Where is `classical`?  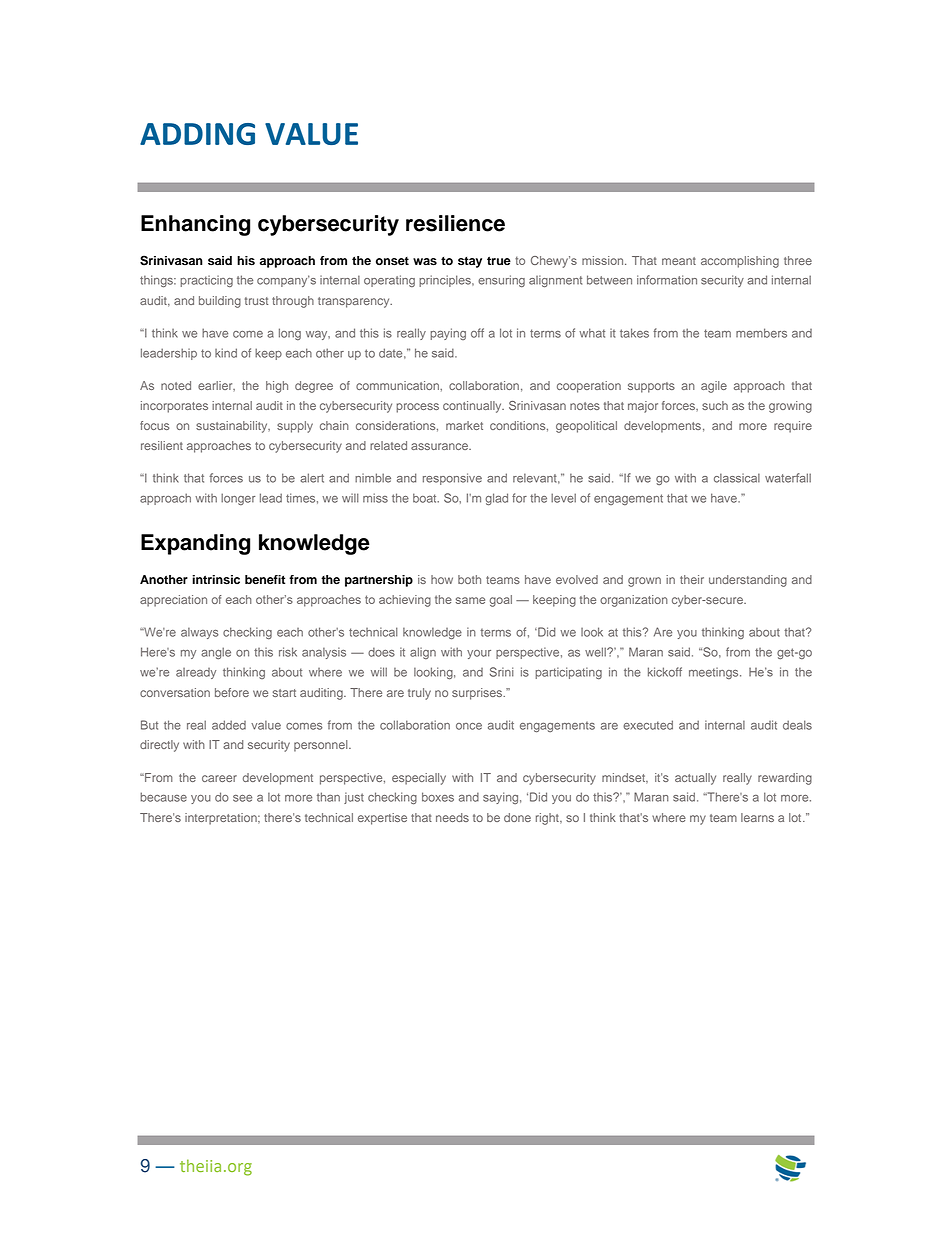
classical is located at coordinates (737, 478).
